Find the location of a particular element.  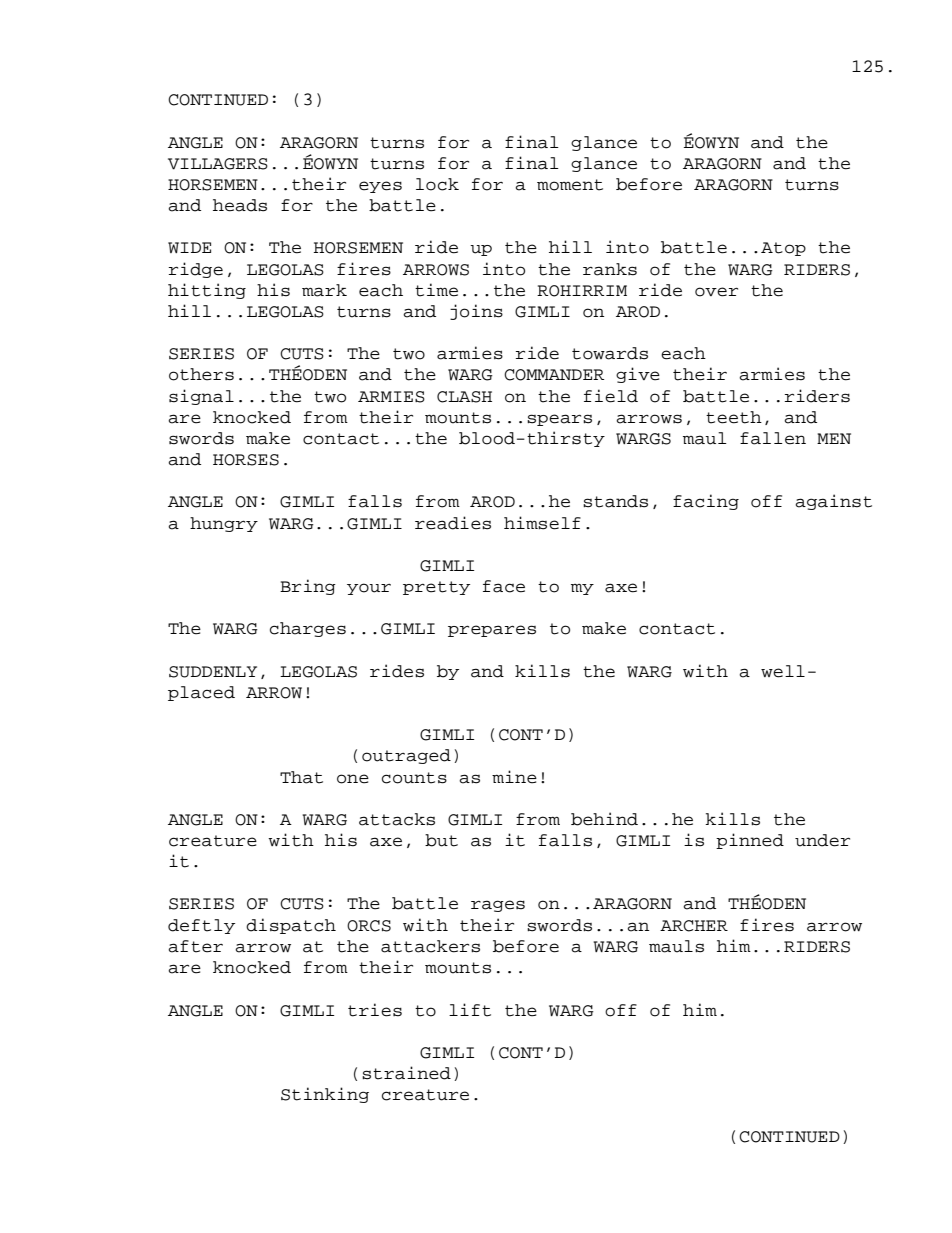

heads is located at coordinates (240, 205).
